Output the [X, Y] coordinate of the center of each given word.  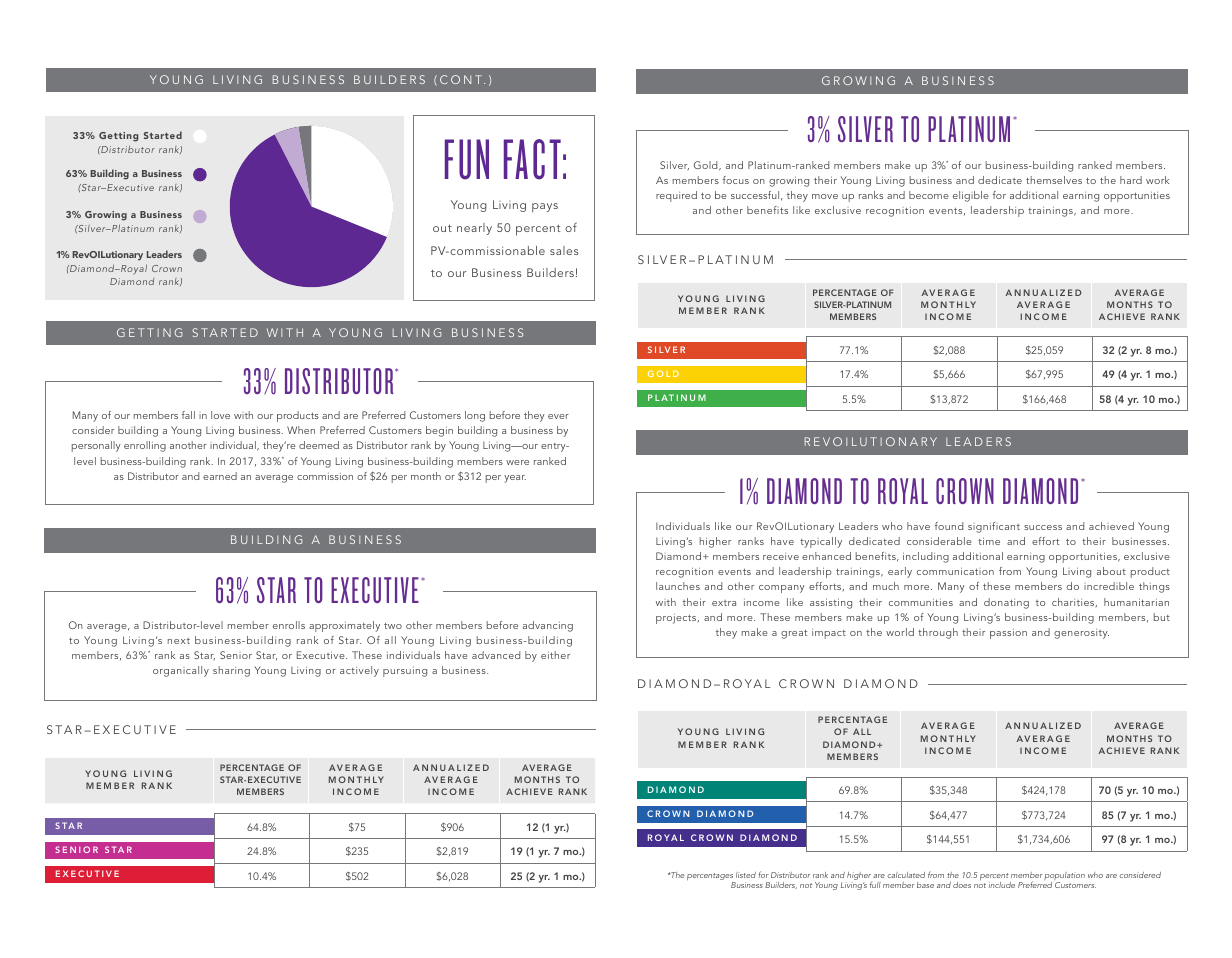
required [676, 196]
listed [746, 875]
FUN [467, 159]
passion [1008, 634]
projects [677, 619]
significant [994, 527]
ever [558, 416]
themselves [1054, 180]
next [179, 641]
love [220, 415]
